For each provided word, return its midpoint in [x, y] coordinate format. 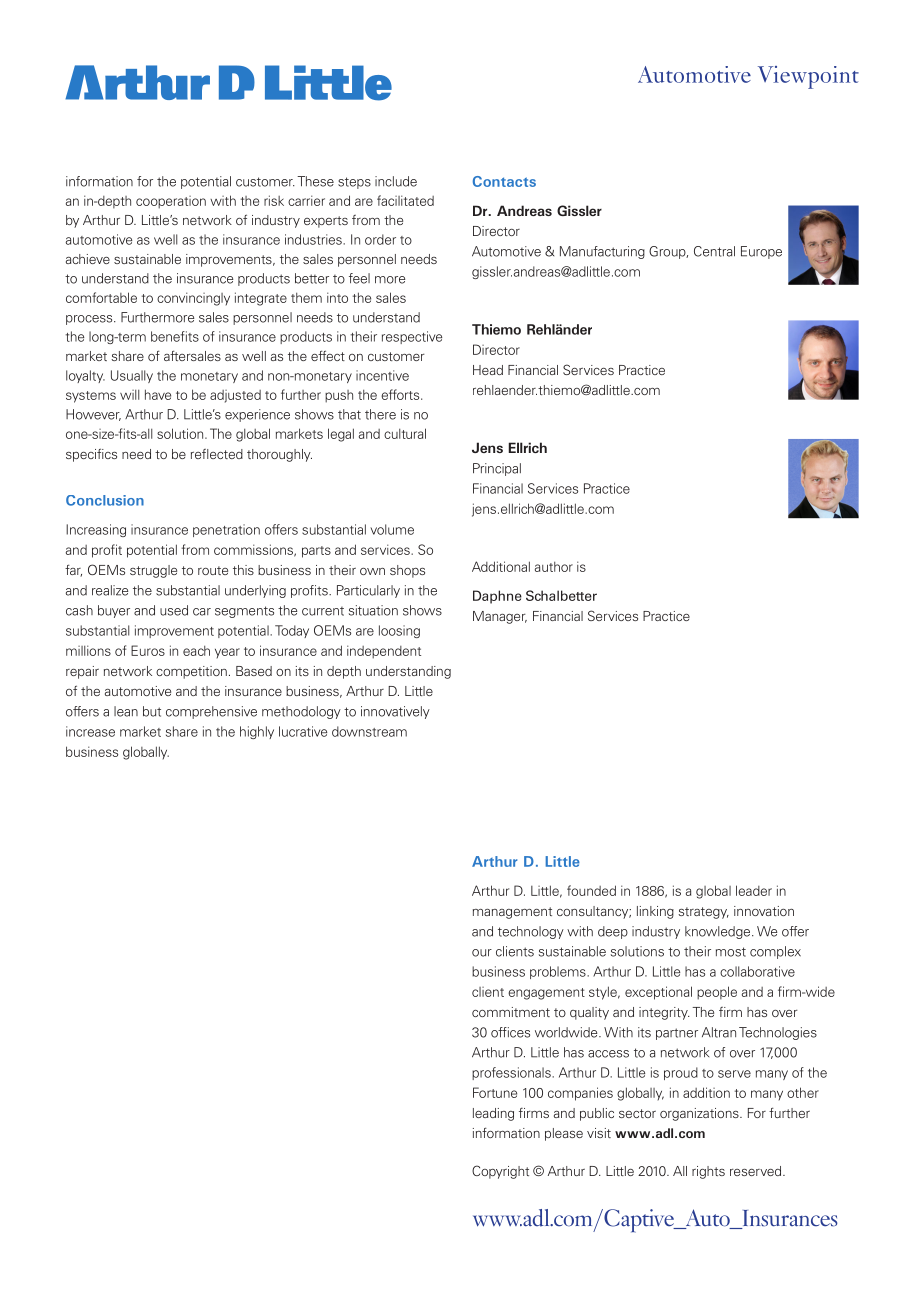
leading [493, 1114]
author [554, 567]
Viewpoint [808, 77]
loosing [399, 631]
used [174, 610]
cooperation [171, 202]
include [396, 181]
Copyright [500, 1172]
